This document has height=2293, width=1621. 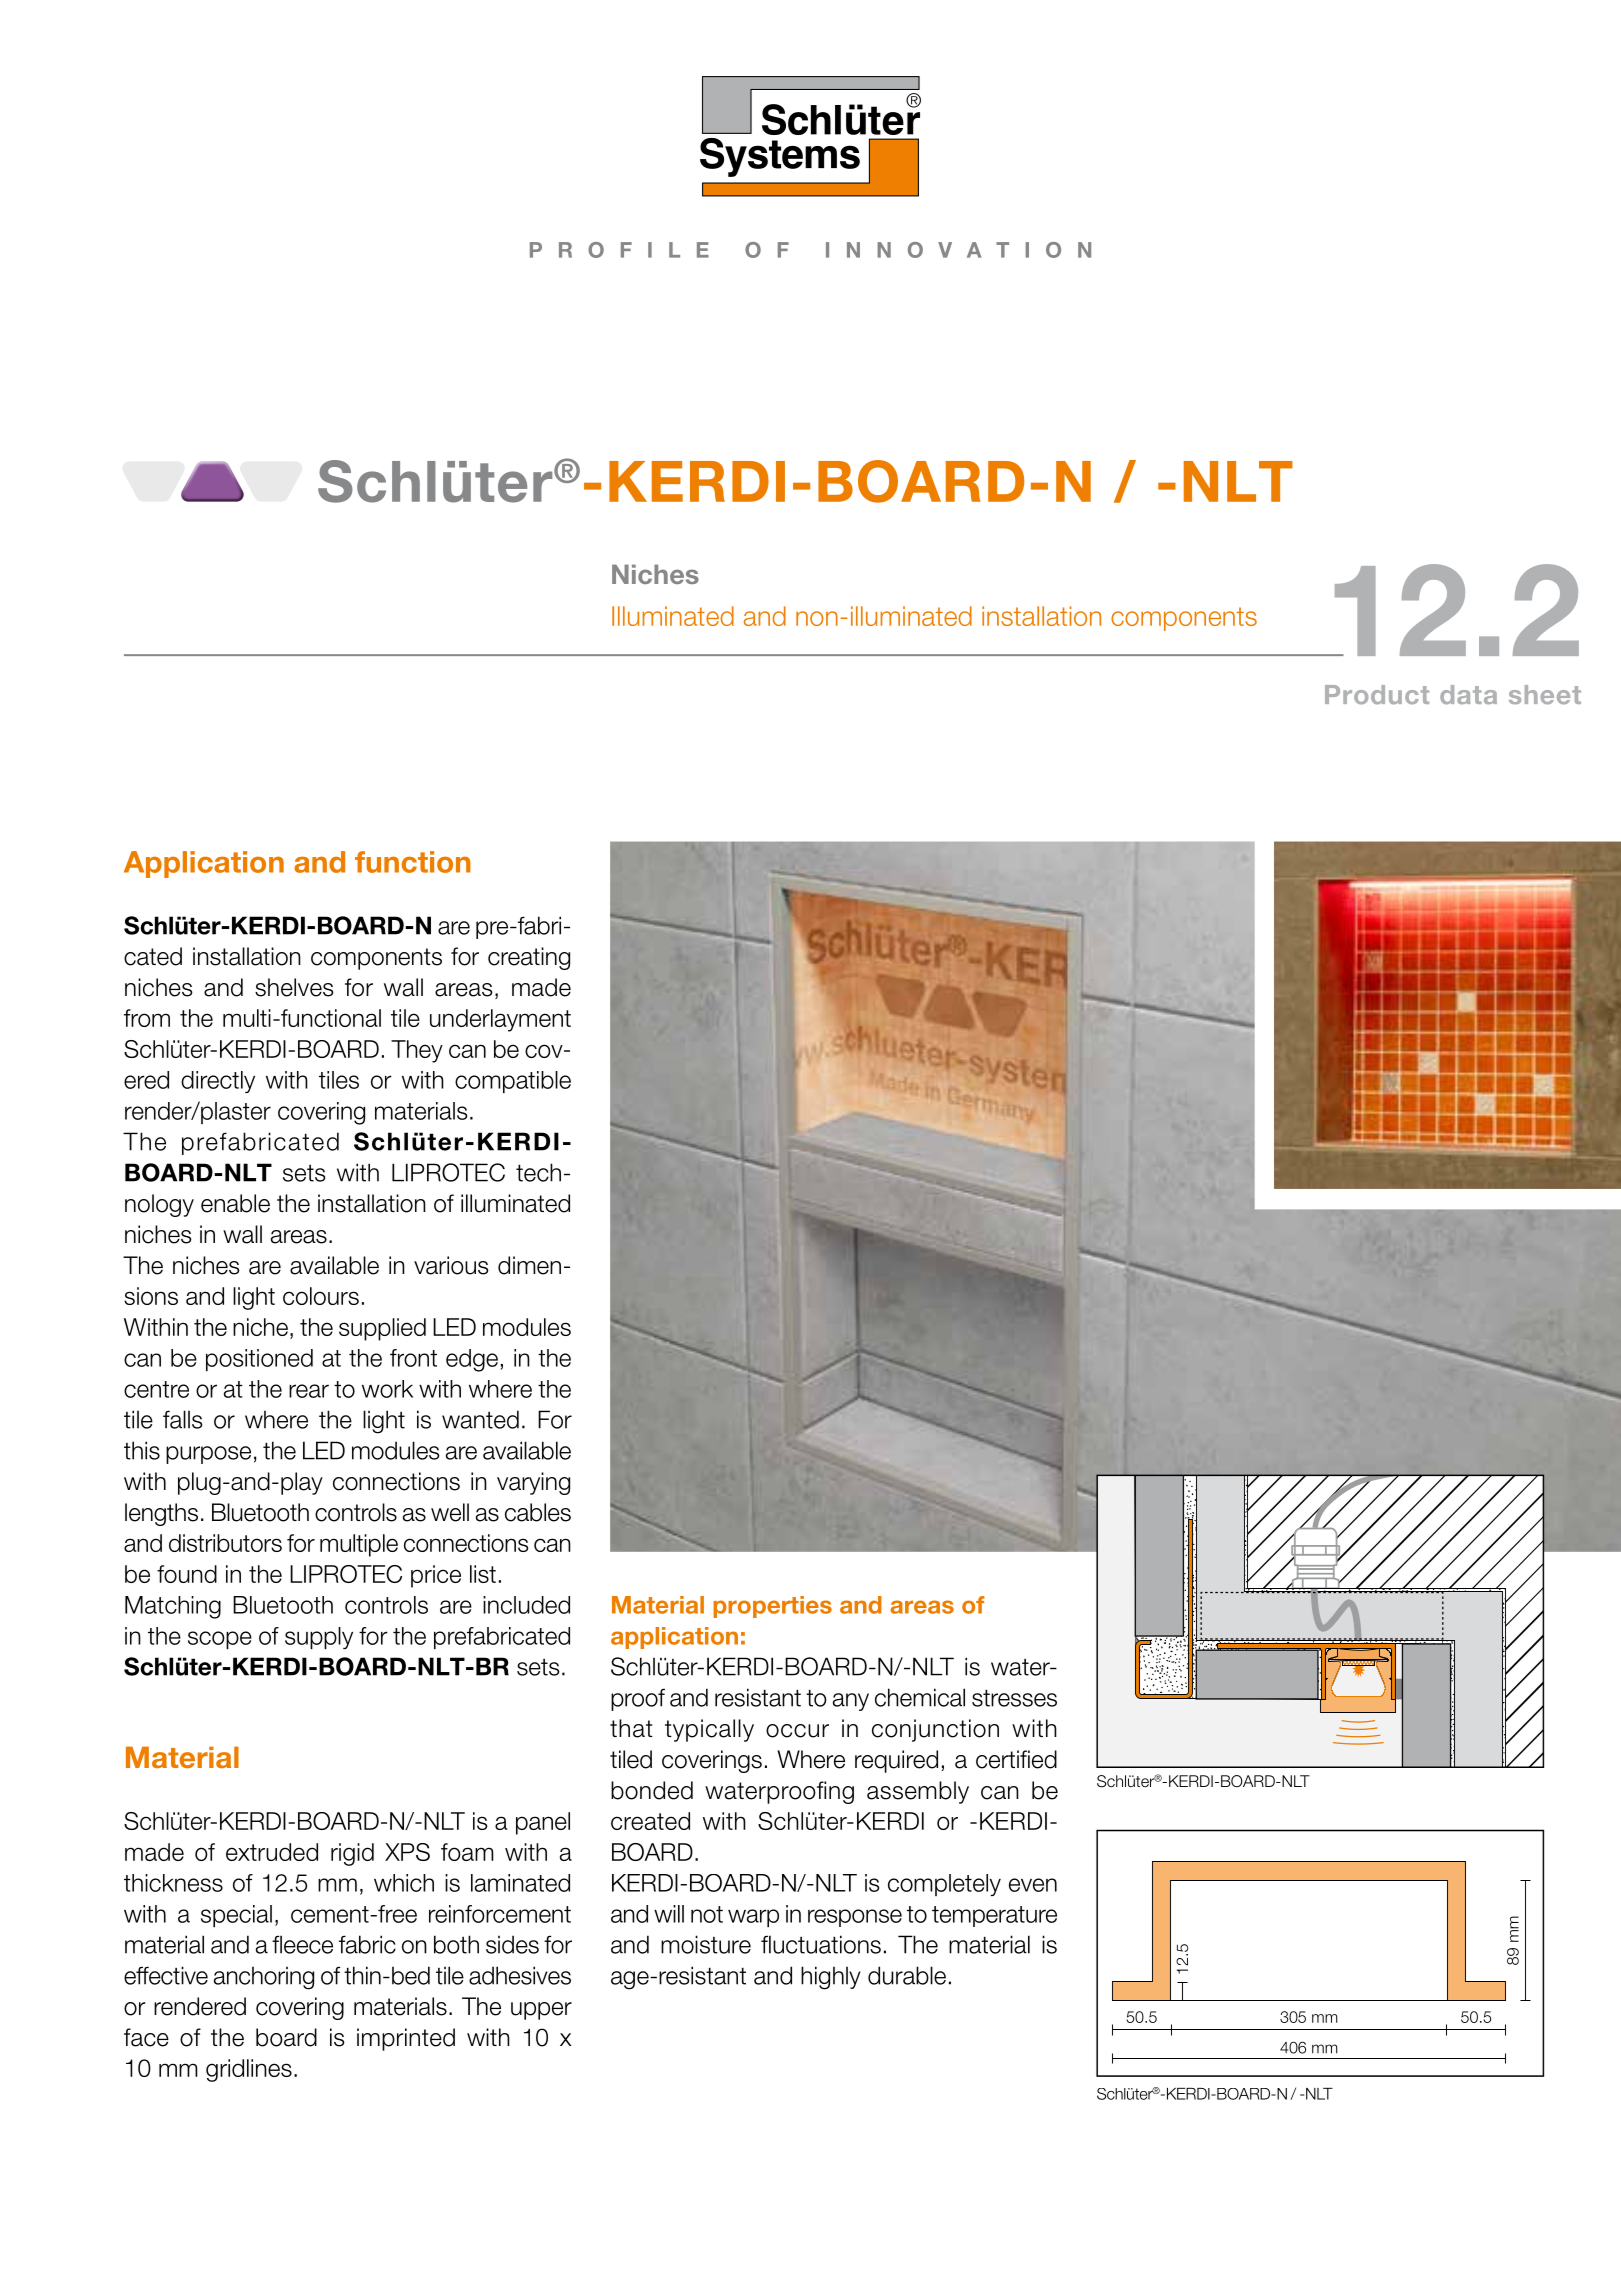 I want to click on highly, so click(x=831, y=1978).
